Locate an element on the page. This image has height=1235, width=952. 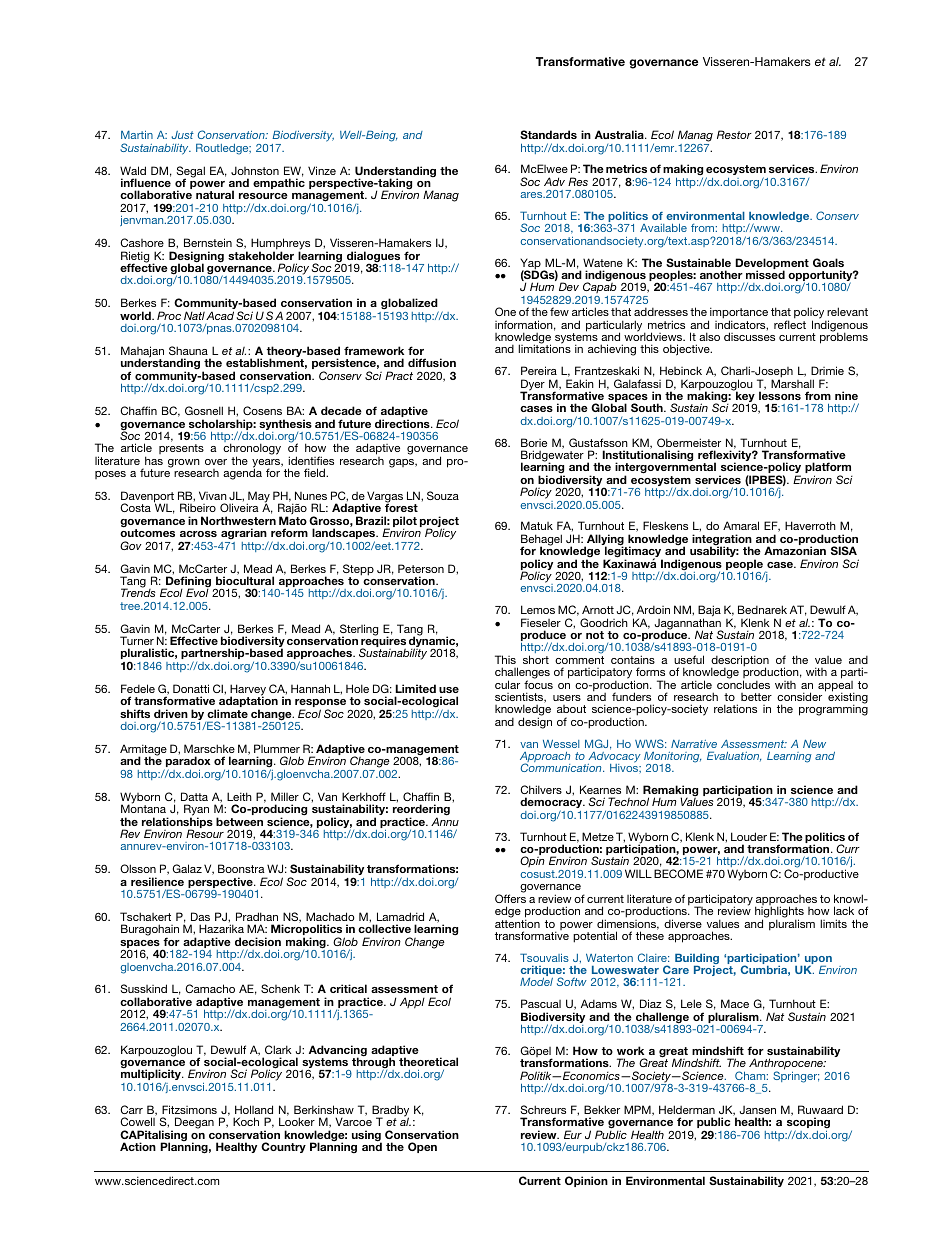
Segal is located at coordinates (191, 173).
